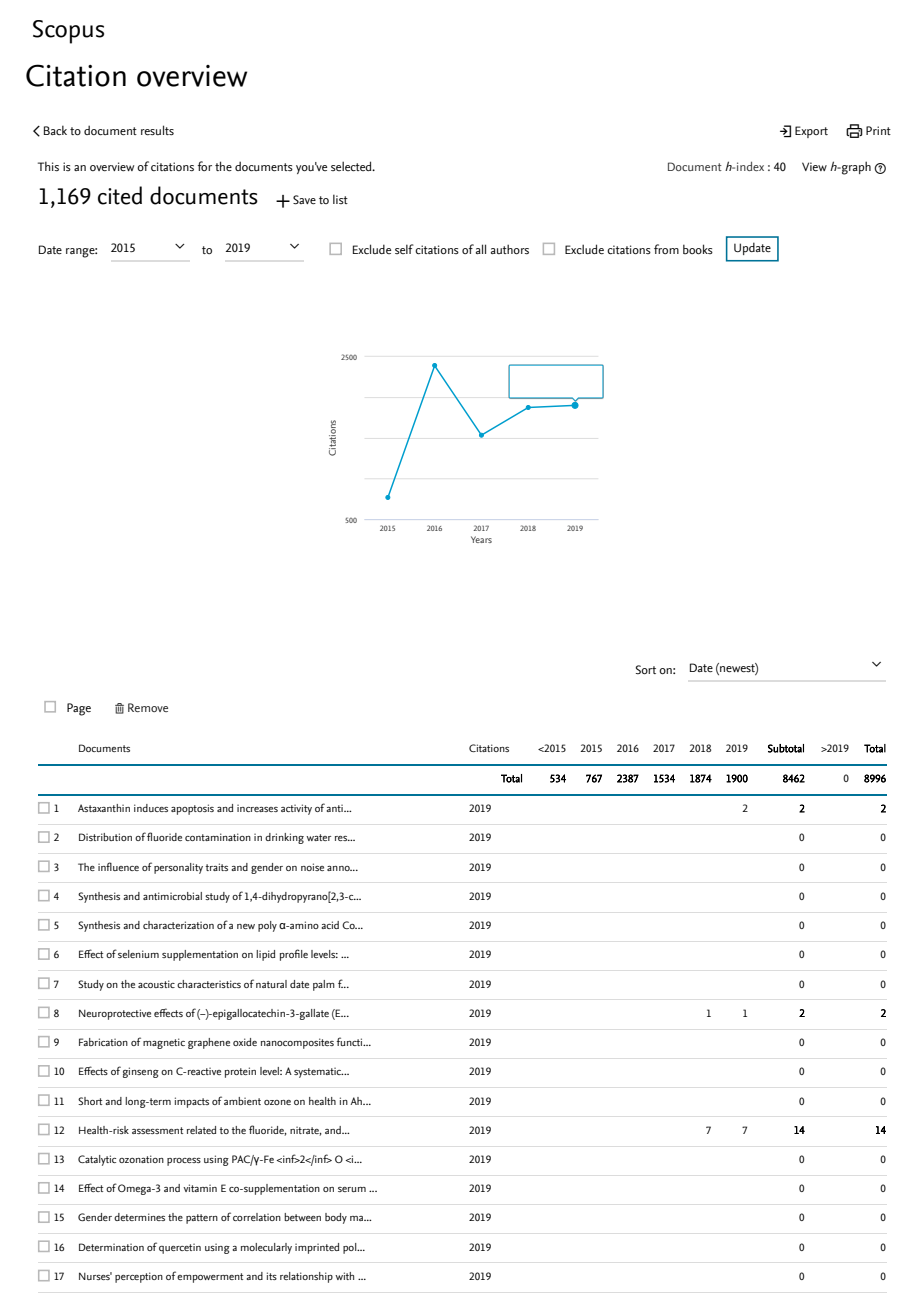  What do you see at coordinates (344, 1276) in the screenshot?
I see `with` at bounding box center [344, 1276].
